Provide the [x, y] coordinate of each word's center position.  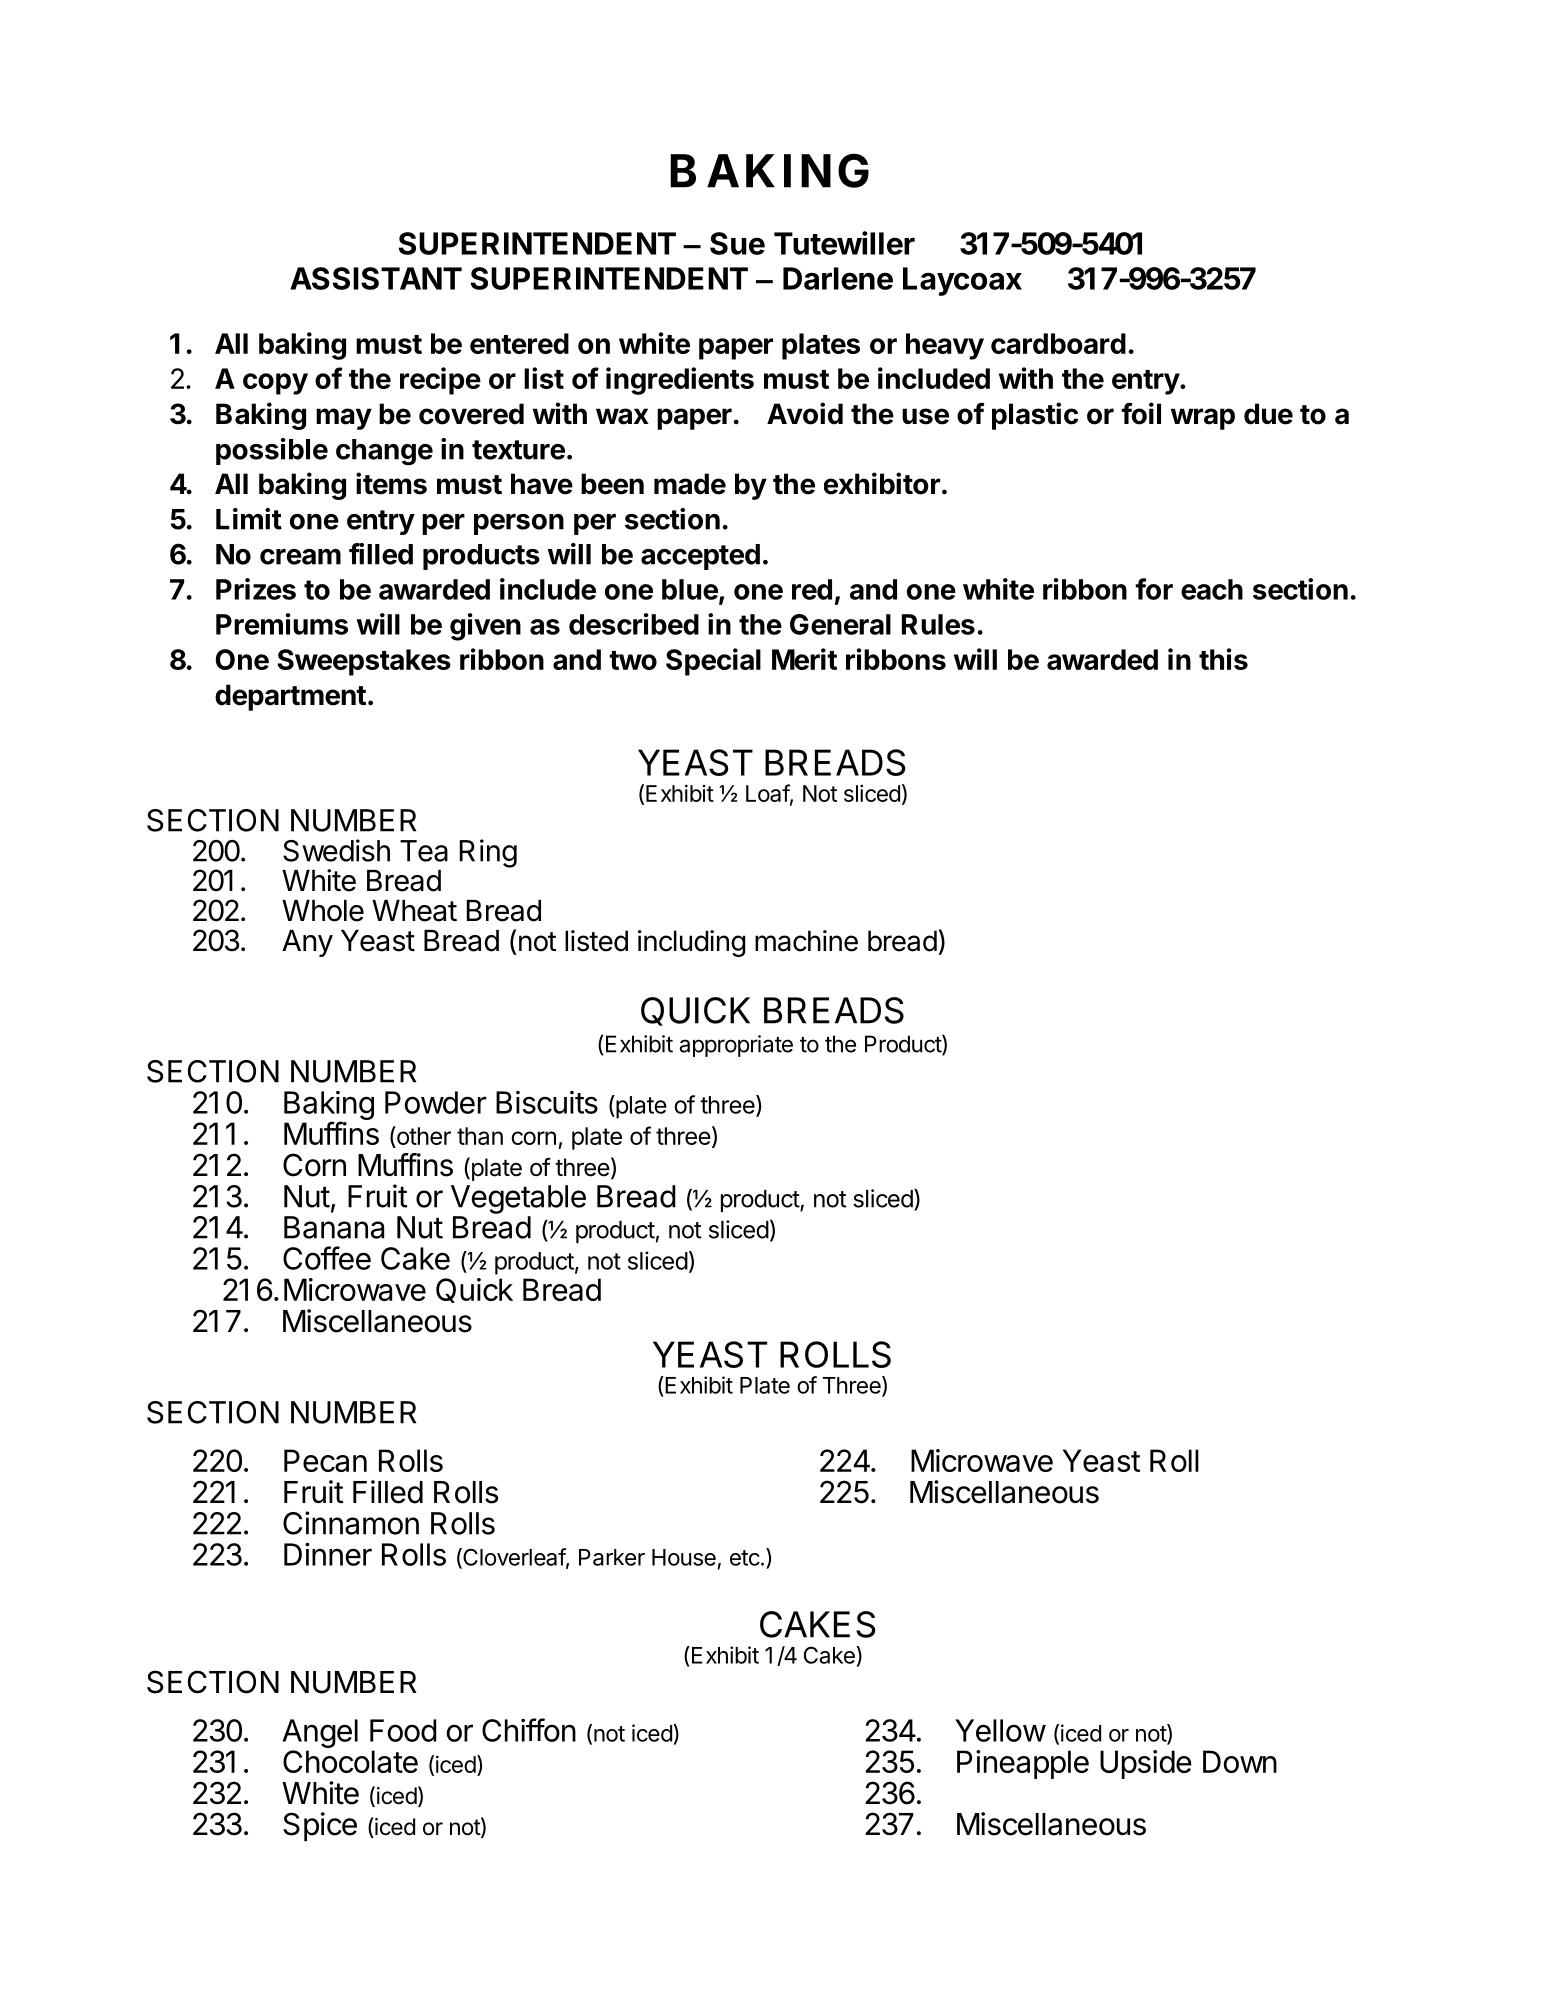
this [1223, 659]
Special [713, 662]
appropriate [736, 1046]
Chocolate [350, 1761]
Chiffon [529, 1730]
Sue [737, 243]
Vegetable [518, 1199]
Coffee [327, 1258]
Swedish [336, 850]
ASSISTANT [376, 278]
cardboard [1058, 343]
